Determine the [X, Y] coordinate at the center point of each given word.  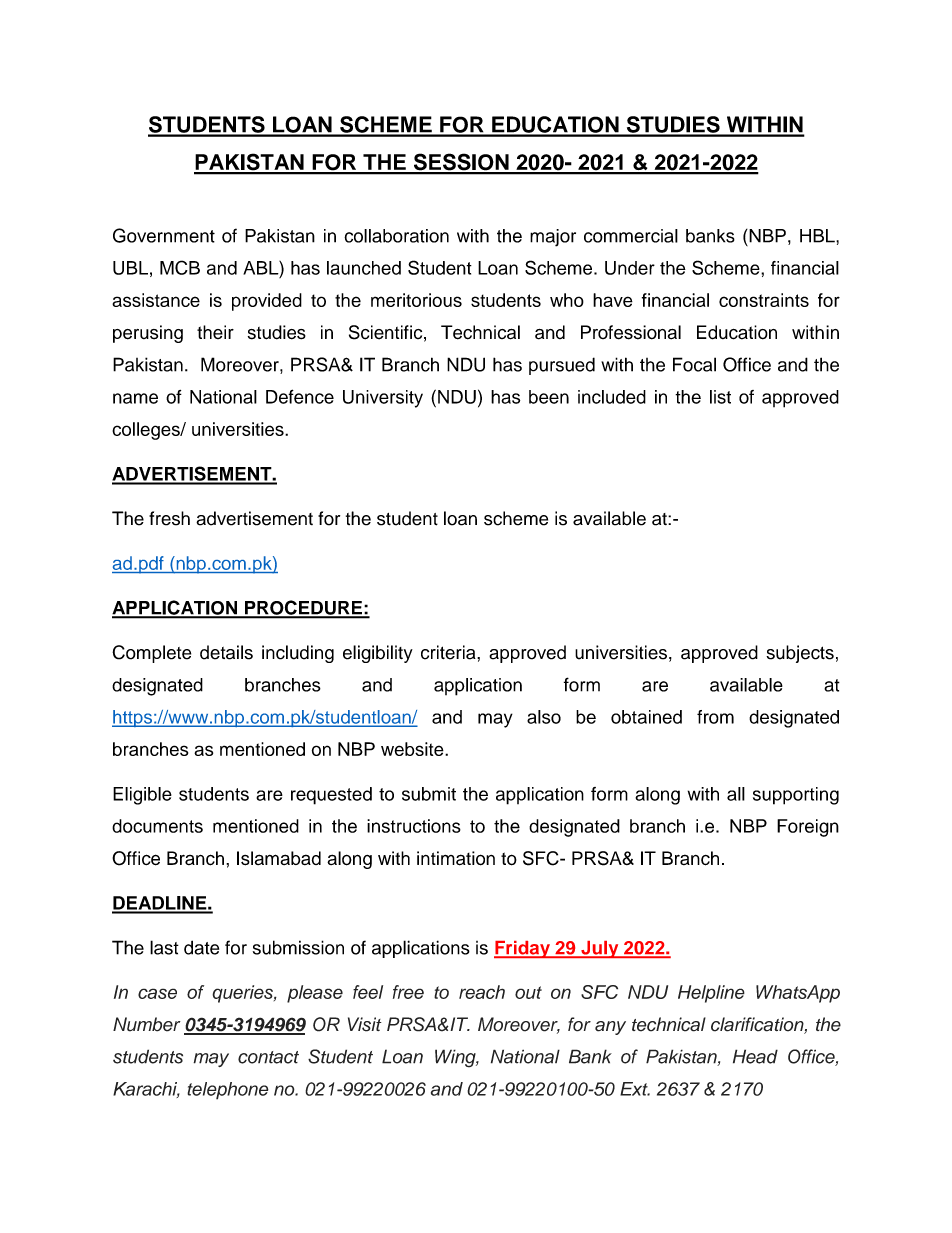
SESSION [461, 163]
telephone [228, 1091]
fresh [169, 518]
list [720, 397]
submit [429, 794]
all [736, 794]
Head [755, 1056]
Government [164, 235]
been [549, 397]
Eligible [142, 796]
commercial [631, 236]
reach [482, 992]
